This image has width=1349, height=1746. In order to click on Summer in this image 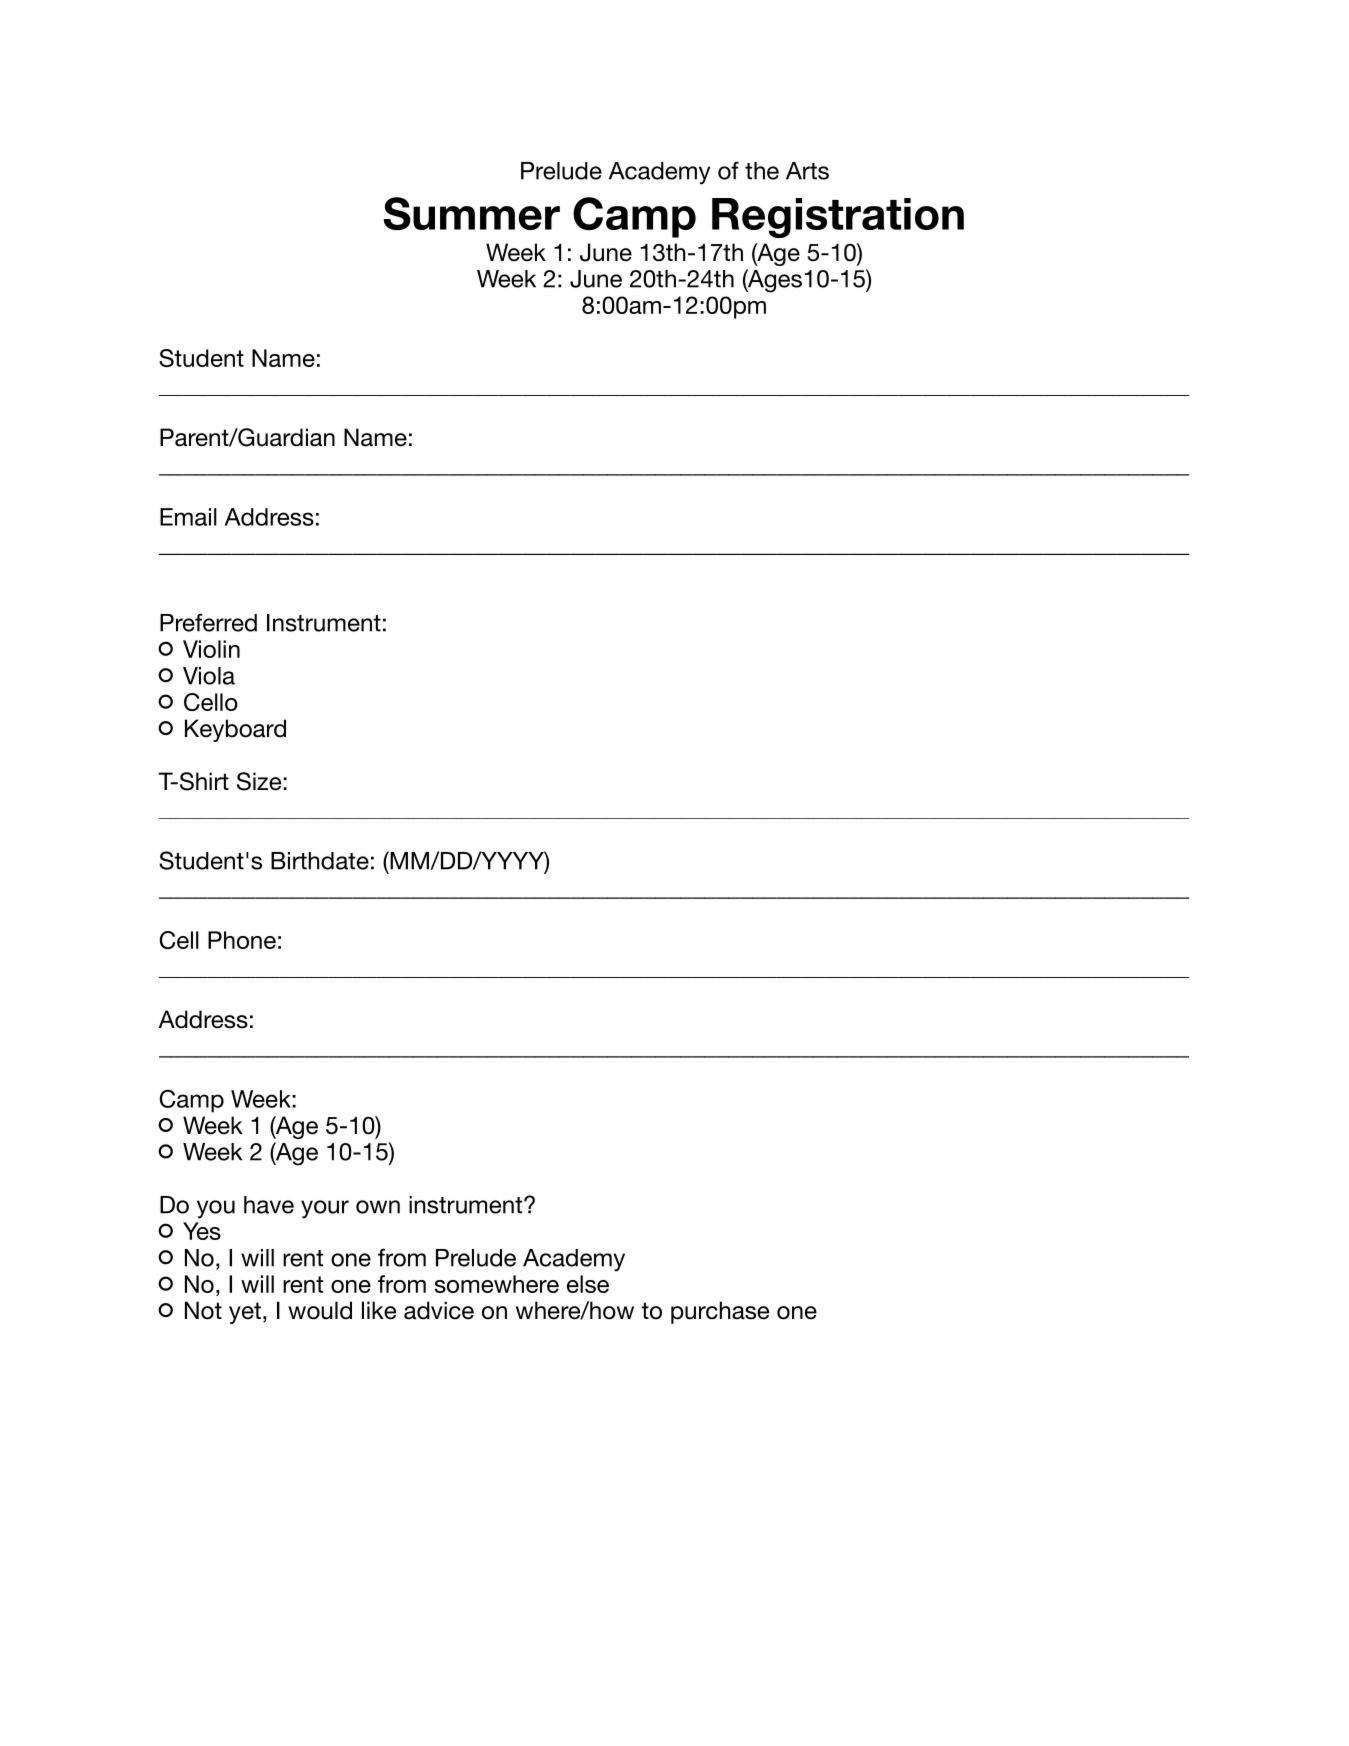, I will do `click(472, 213)`.
